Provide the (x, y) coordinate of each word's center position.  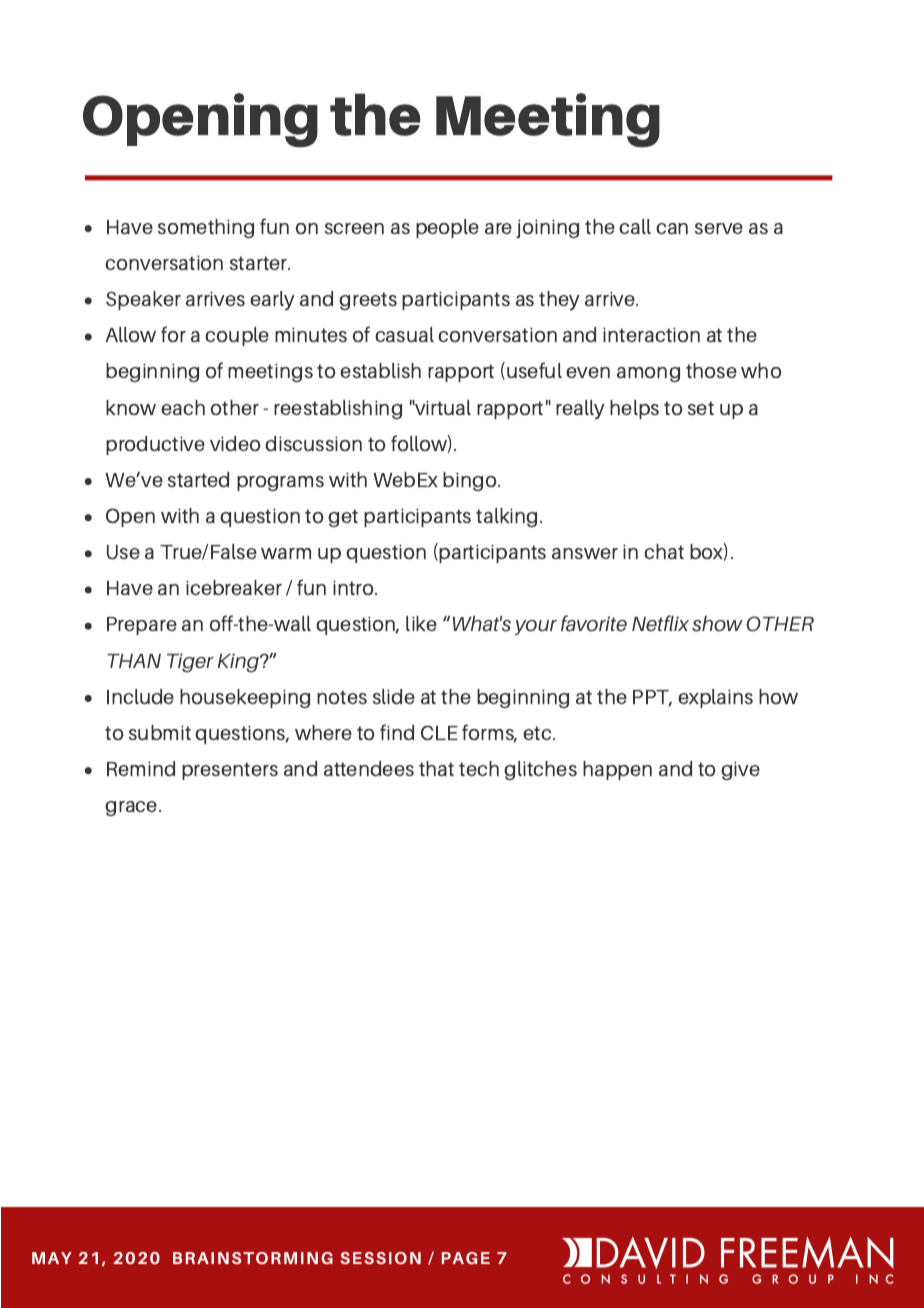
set (701, 408)
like (421, 623)
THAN (134, 661)
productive (155, 445)
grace (132, 808)
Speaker (143, 300)
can (672, 228)
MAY (52, 1258)
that (436, 768)
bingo (471, 481)
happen (617, 770)
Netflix (660, 623)
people (447, 228)
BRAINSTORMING (253, 1258)
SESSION (380, 1258)
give (740, 770)
